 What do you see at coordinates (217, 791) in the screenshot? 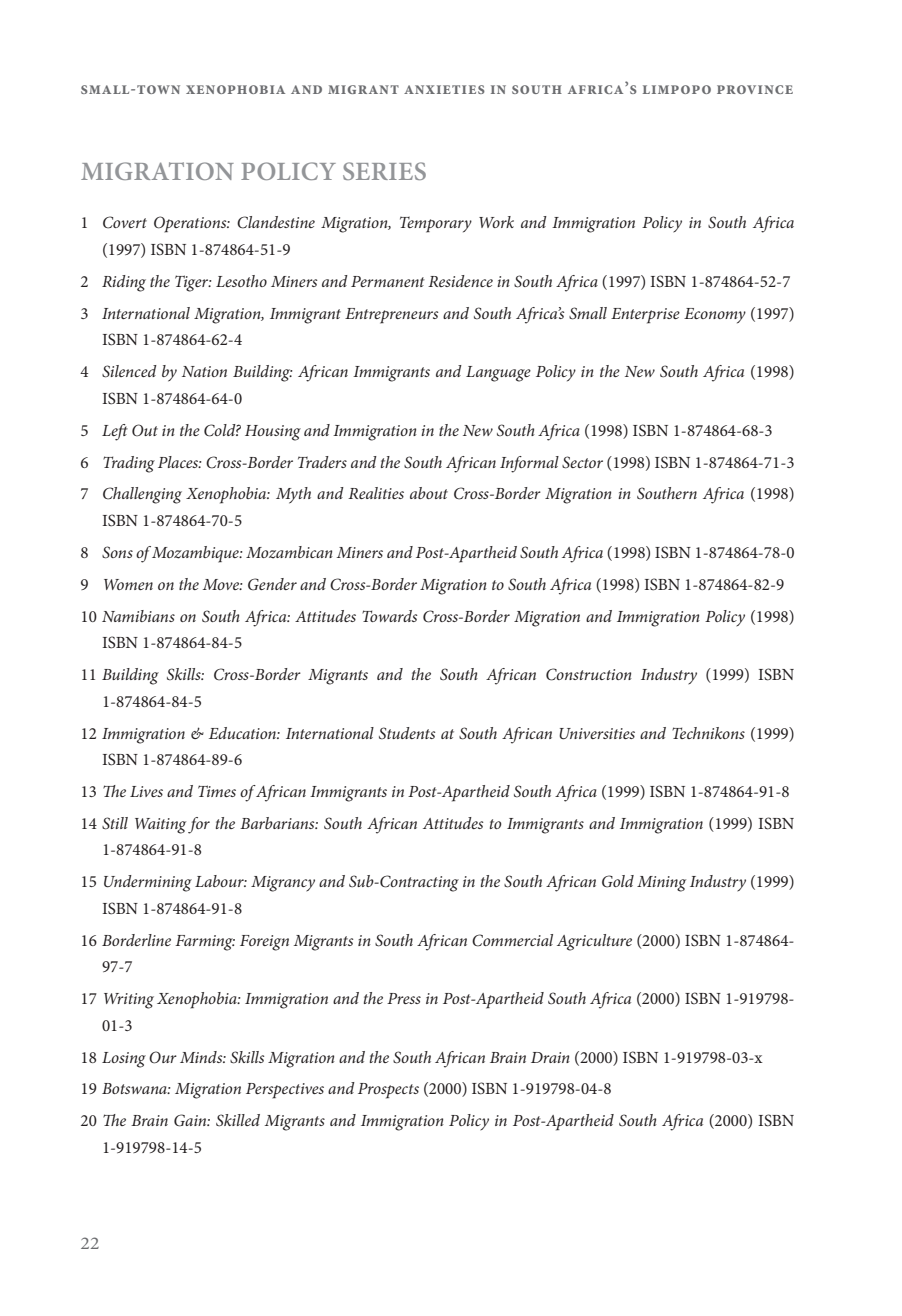
I see `Times` at bounding box center [217, 791].
